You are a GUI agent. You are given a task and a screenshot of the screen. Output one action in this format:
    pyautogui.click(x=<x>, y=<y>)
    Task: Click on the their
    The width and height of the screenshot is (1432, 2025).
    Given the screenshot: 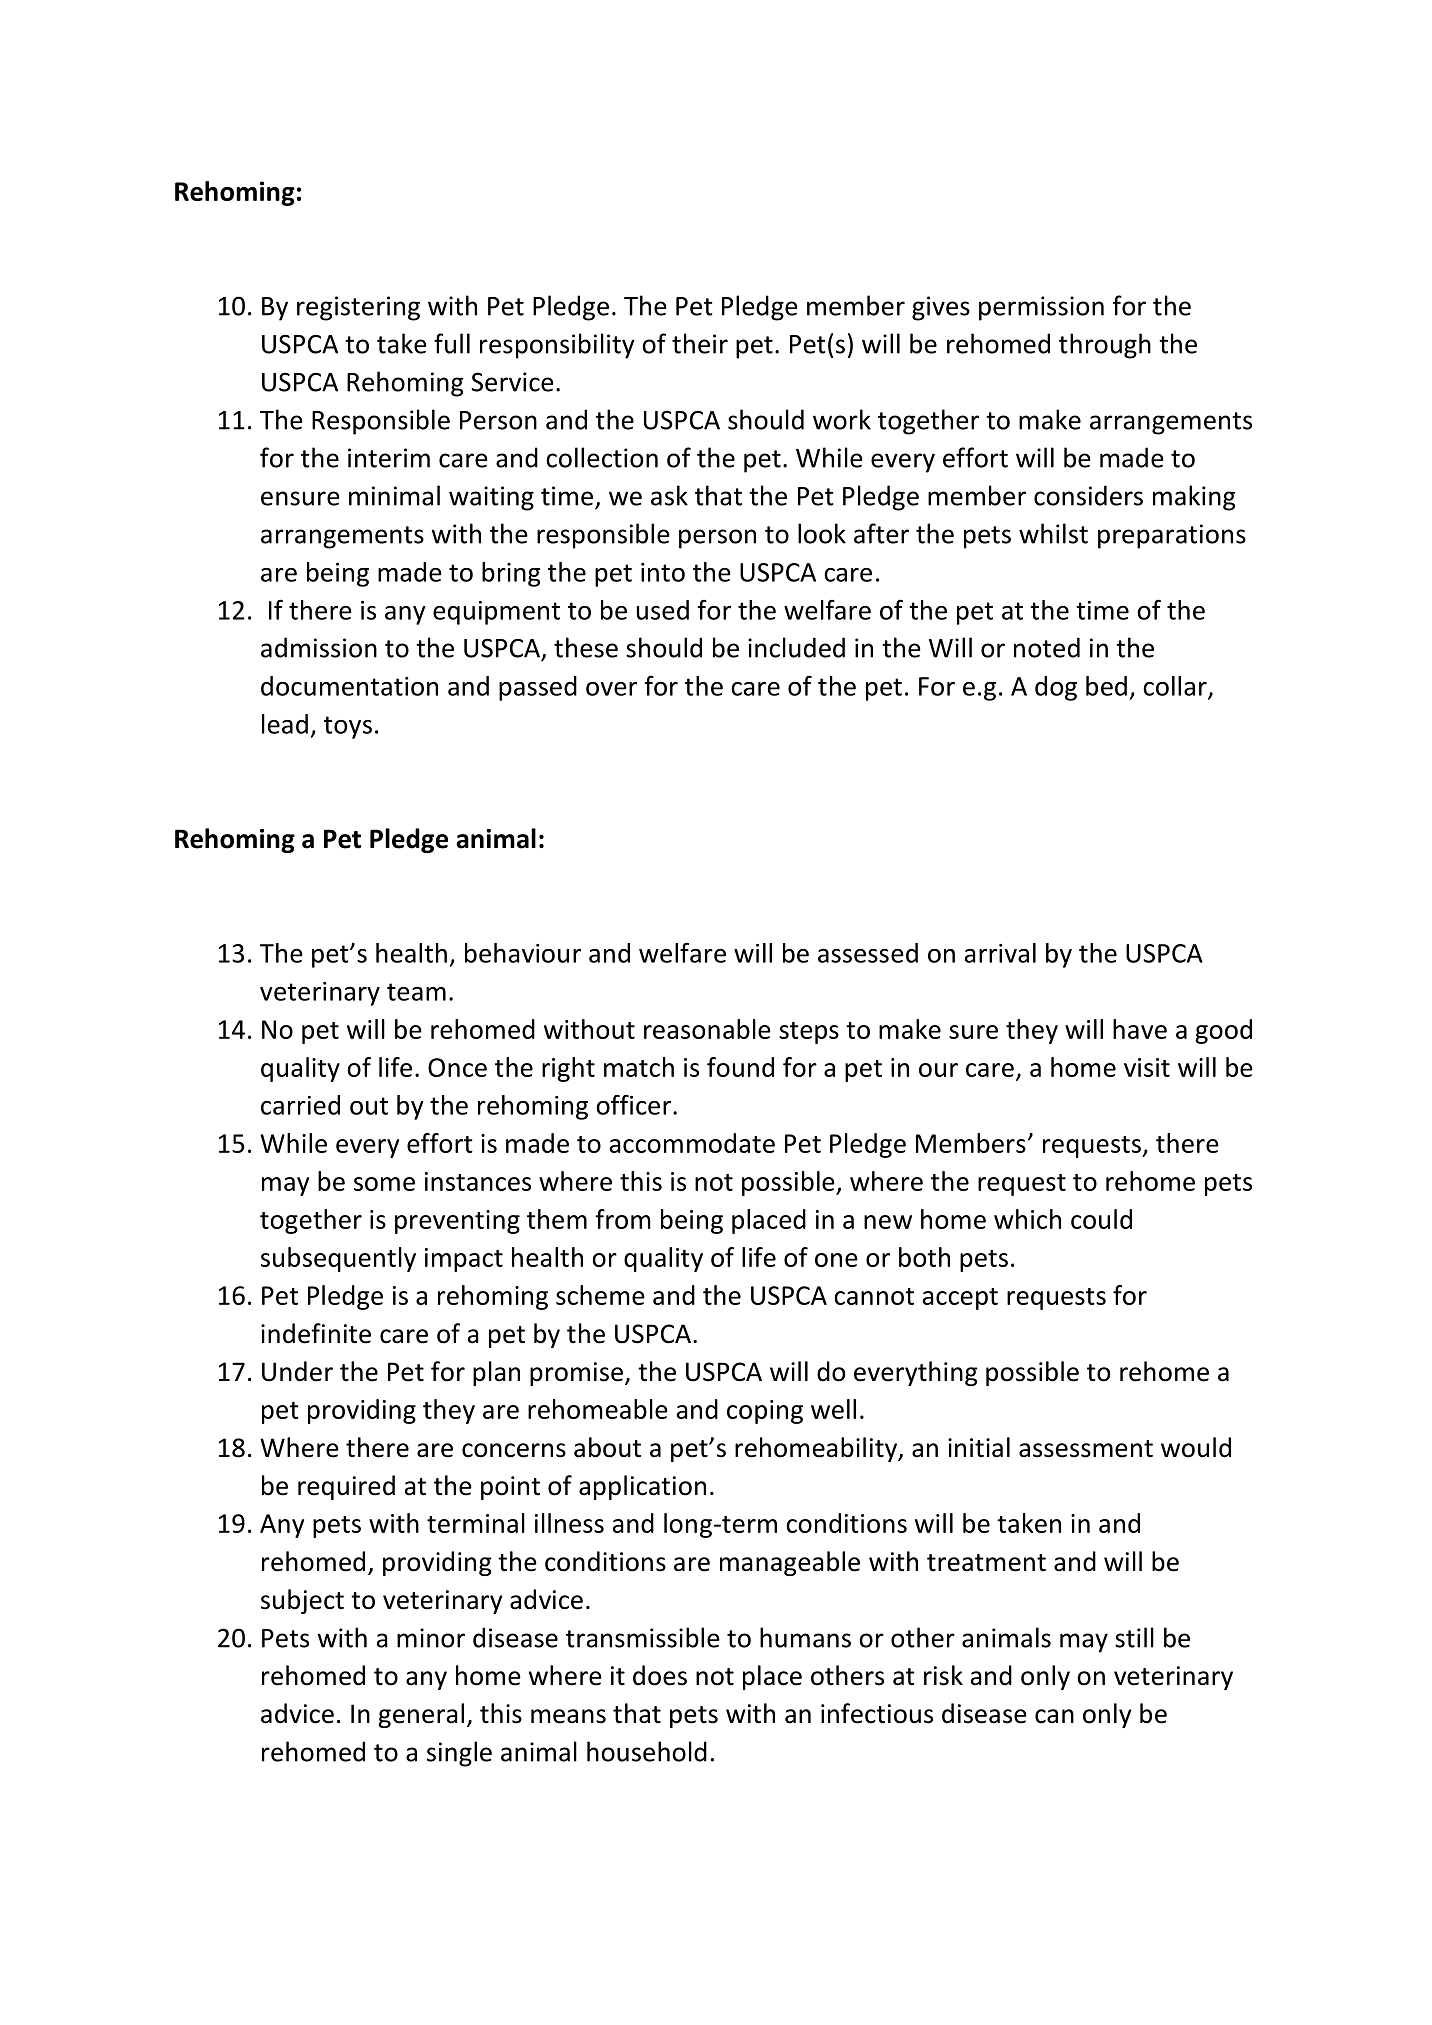 What is the action you would take?
    pyautogui.click(x=700, y=343)
